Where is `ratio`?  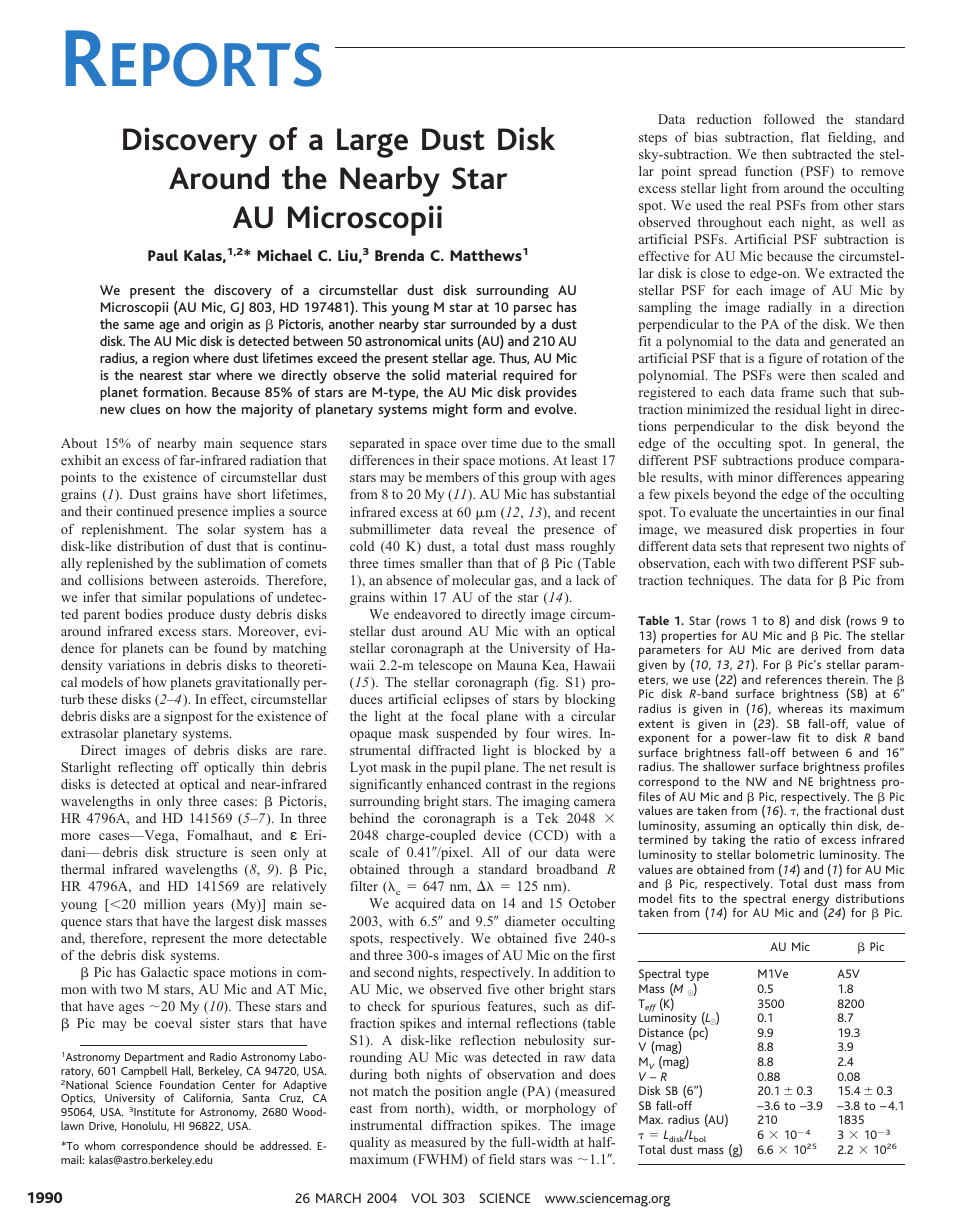
ratio is located at coordinates (786, 839).
